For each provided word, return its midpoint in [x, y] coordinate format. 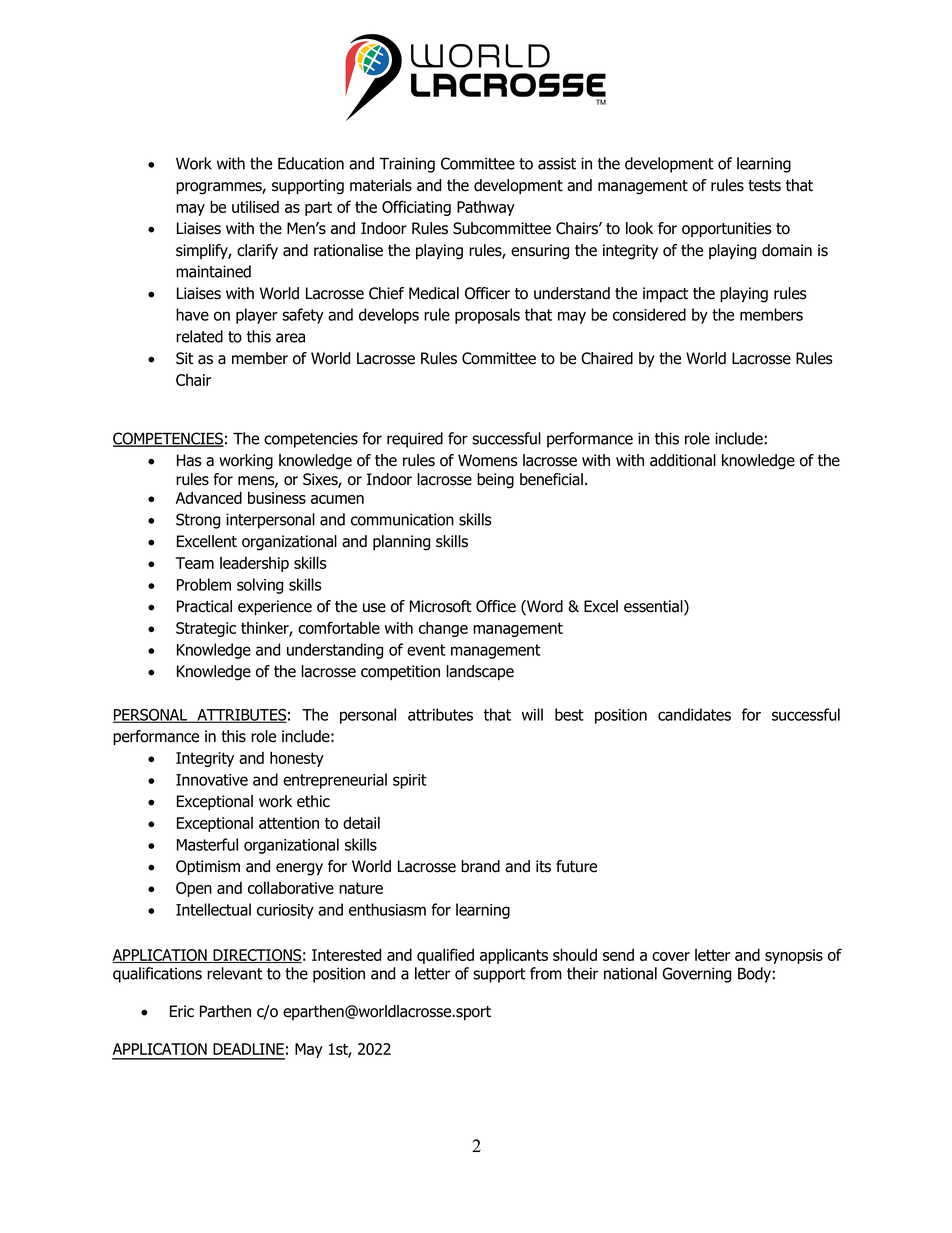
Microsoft [441, 606]
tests [764, 186]
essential [654, 607]
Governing [696, 975]
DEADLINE [248, 1049]
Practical [204, 606]
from [546, 973]
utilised [255, 206]
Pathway [486, 208]
